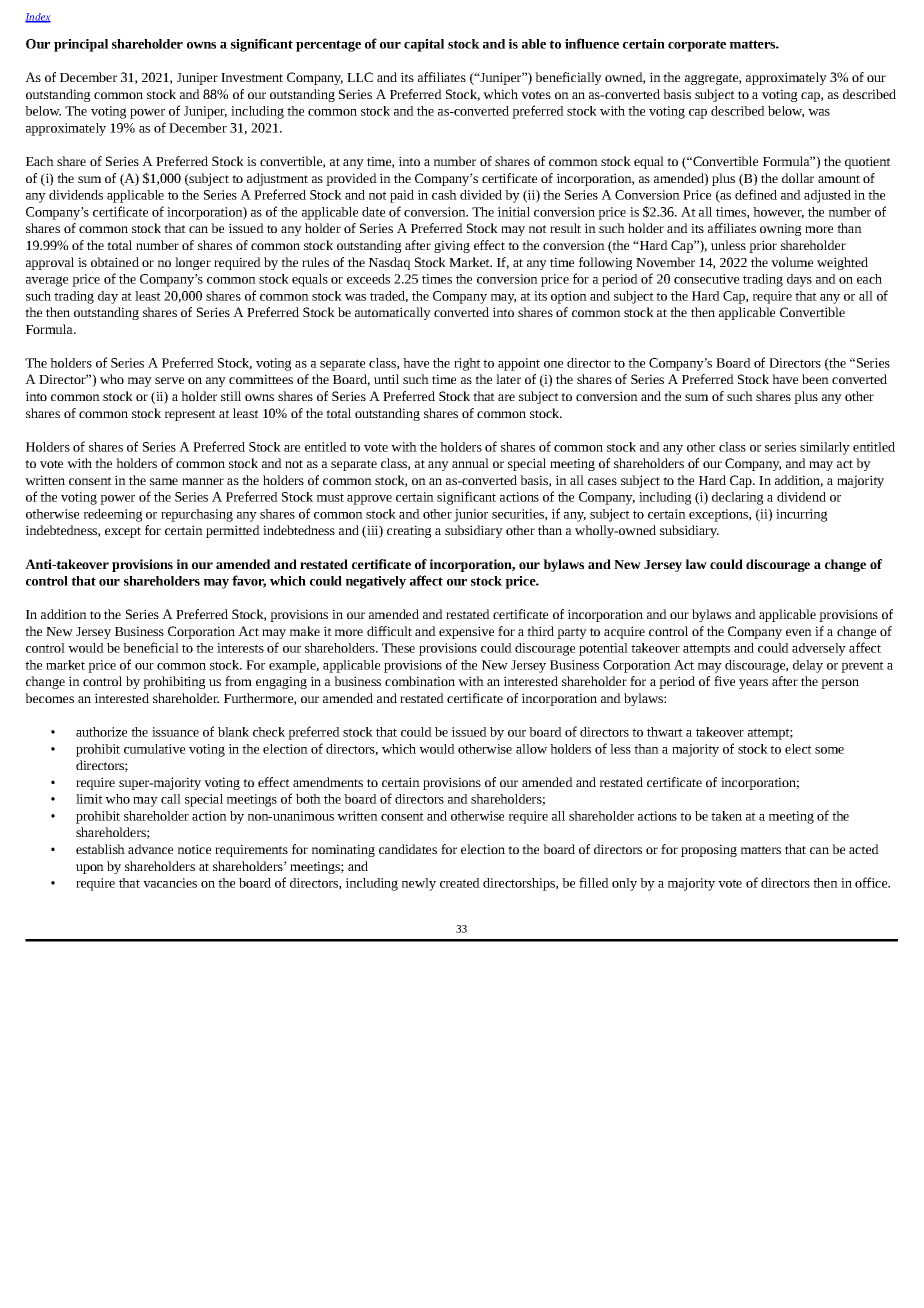  Describe the element at coordinates (424, 45) in the page. I see `capital` at that location.
